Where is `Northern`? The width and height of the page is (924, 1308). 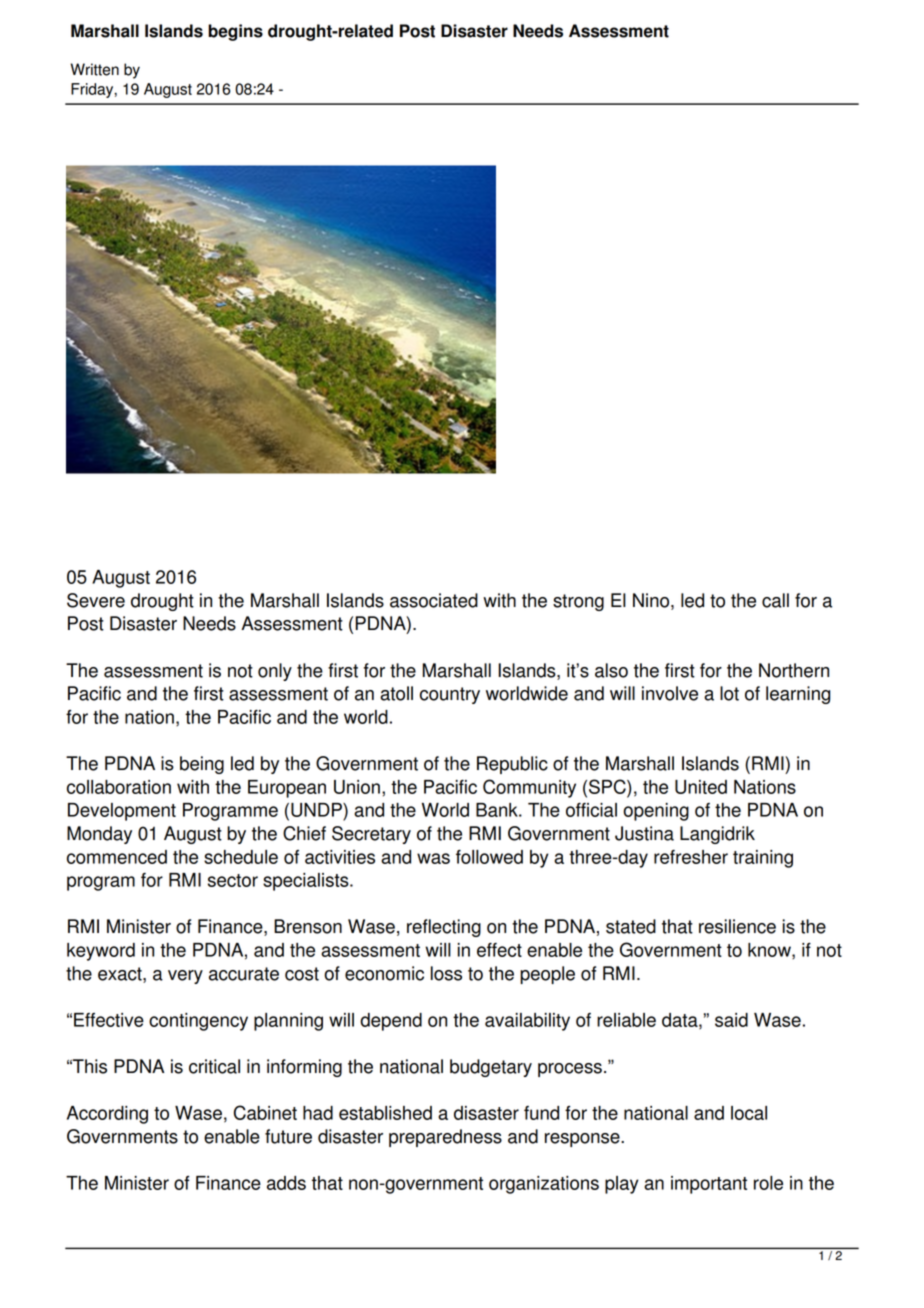 Northern is located at coordinates (794, 670).
